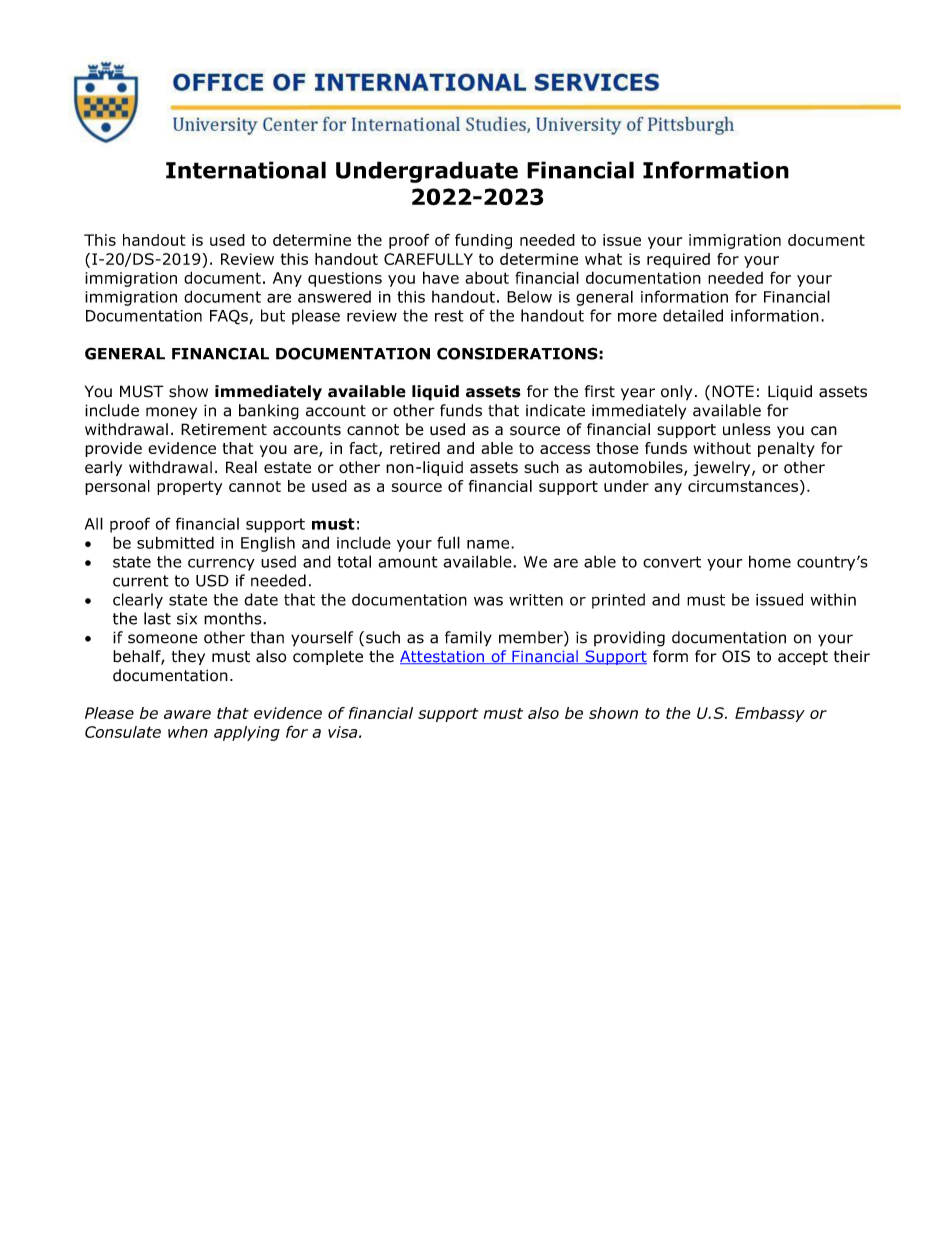 The image size is (952, 1233). I want to click on required, so click(678, 260).
